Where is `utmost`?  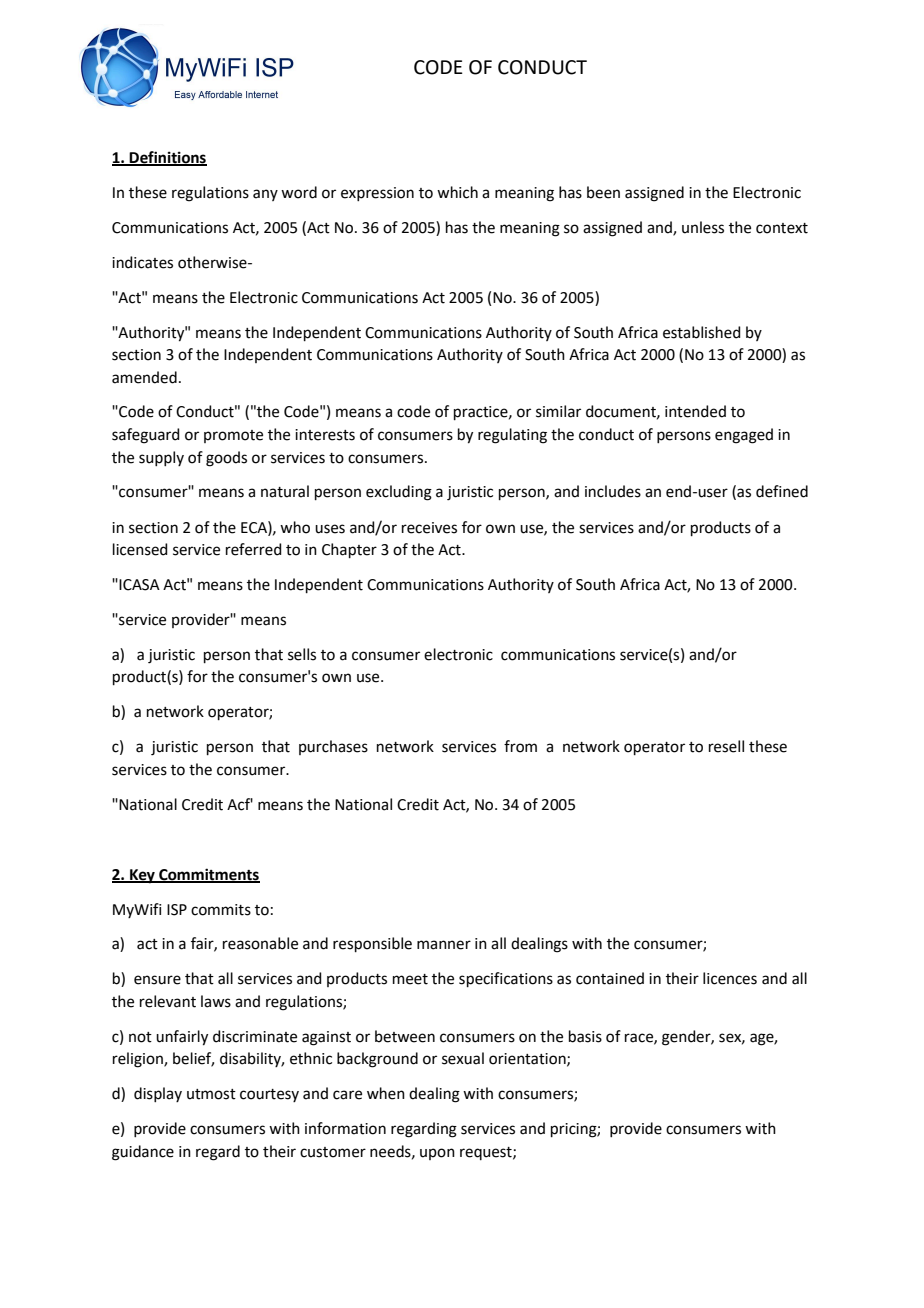 utmost is located at coordinates (211, 1094).
